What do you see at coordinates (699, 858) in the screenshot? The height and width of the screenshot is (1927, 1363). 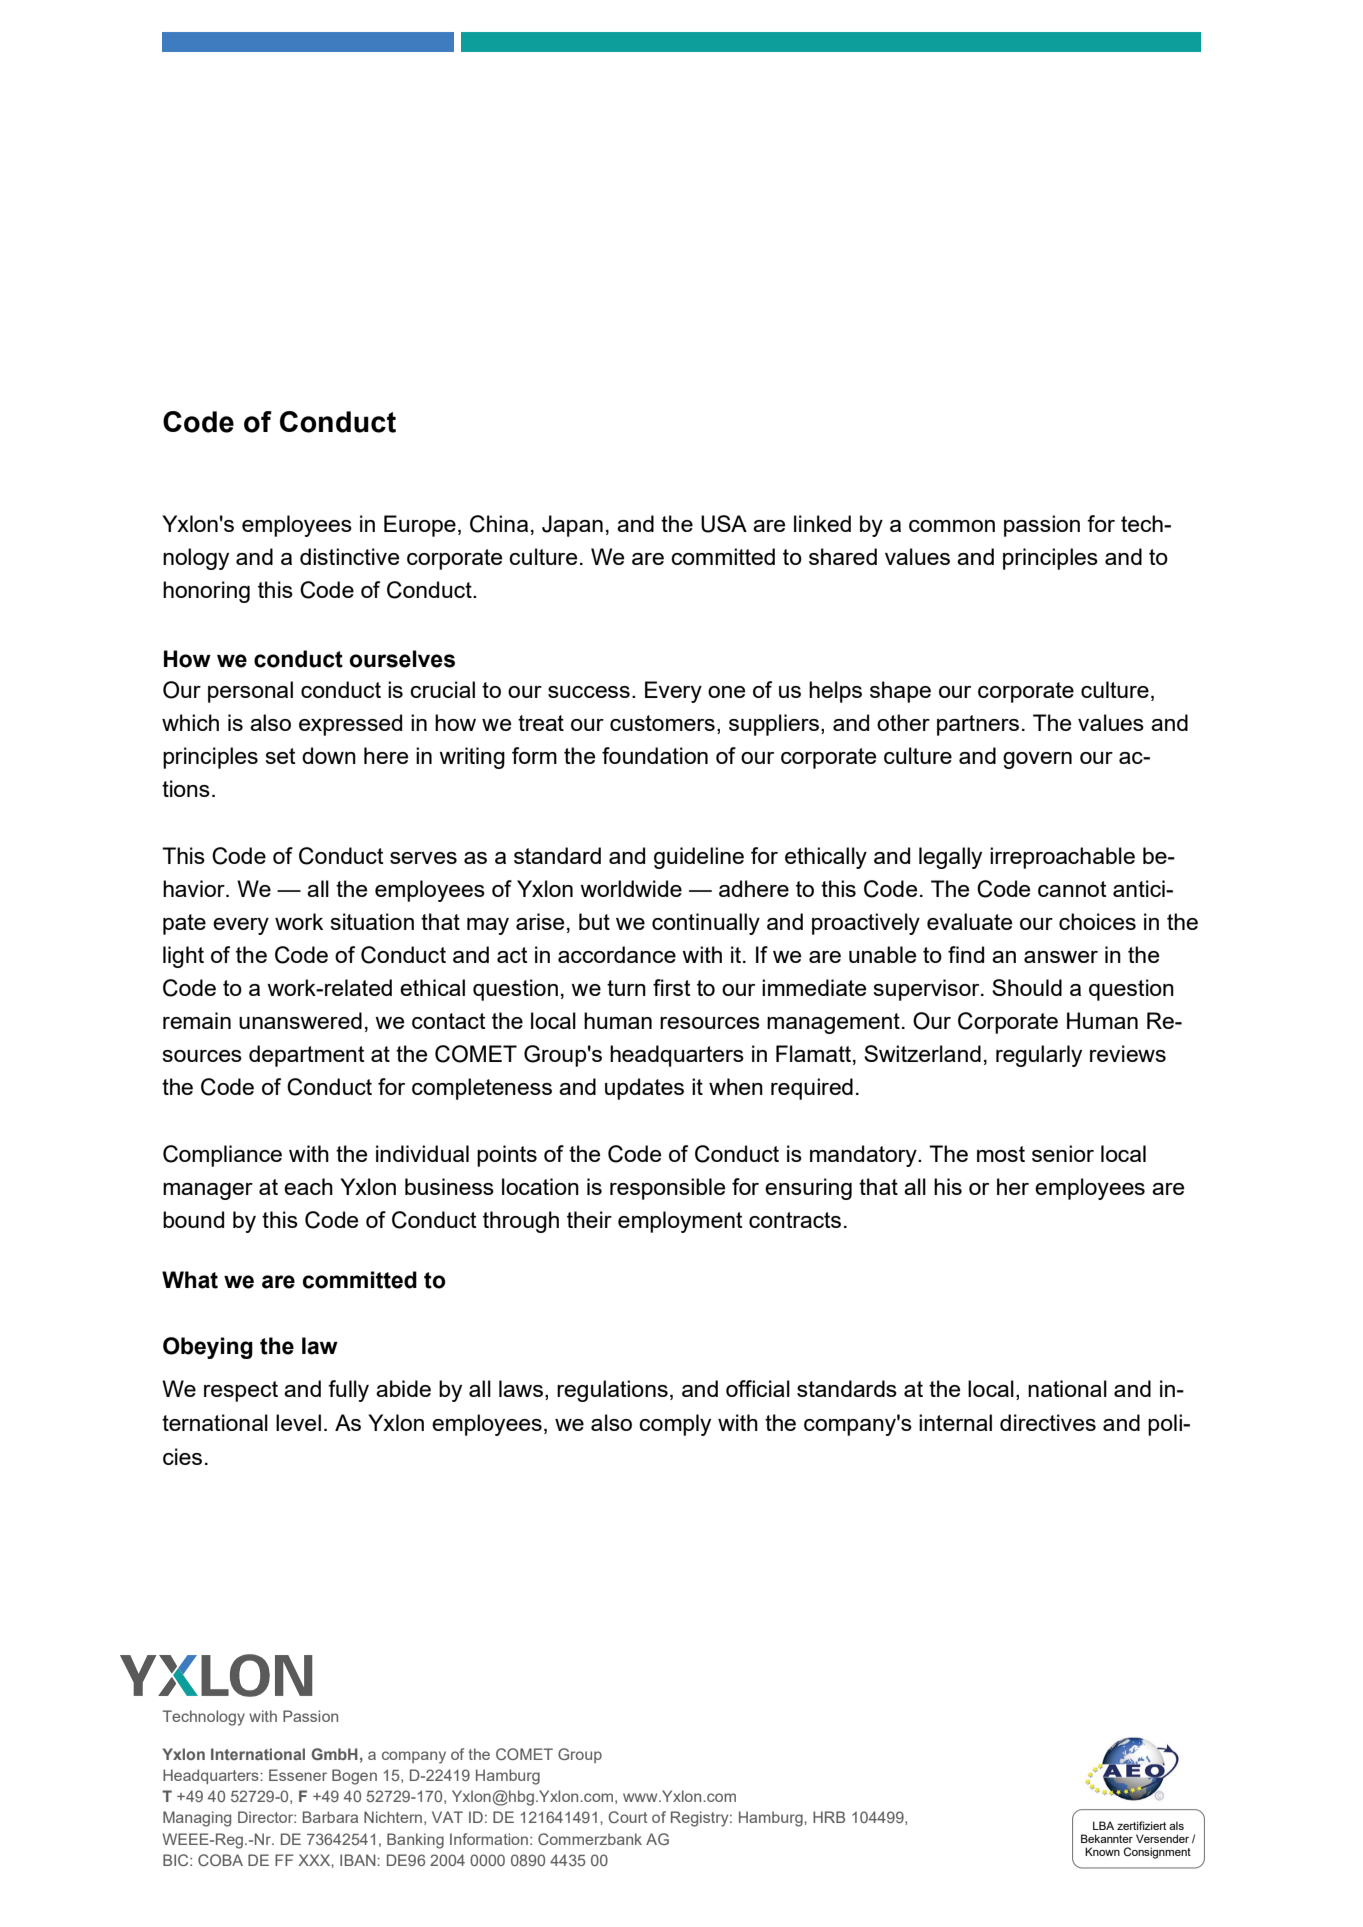 I see `guideline` at bounding box center [699, 858].
